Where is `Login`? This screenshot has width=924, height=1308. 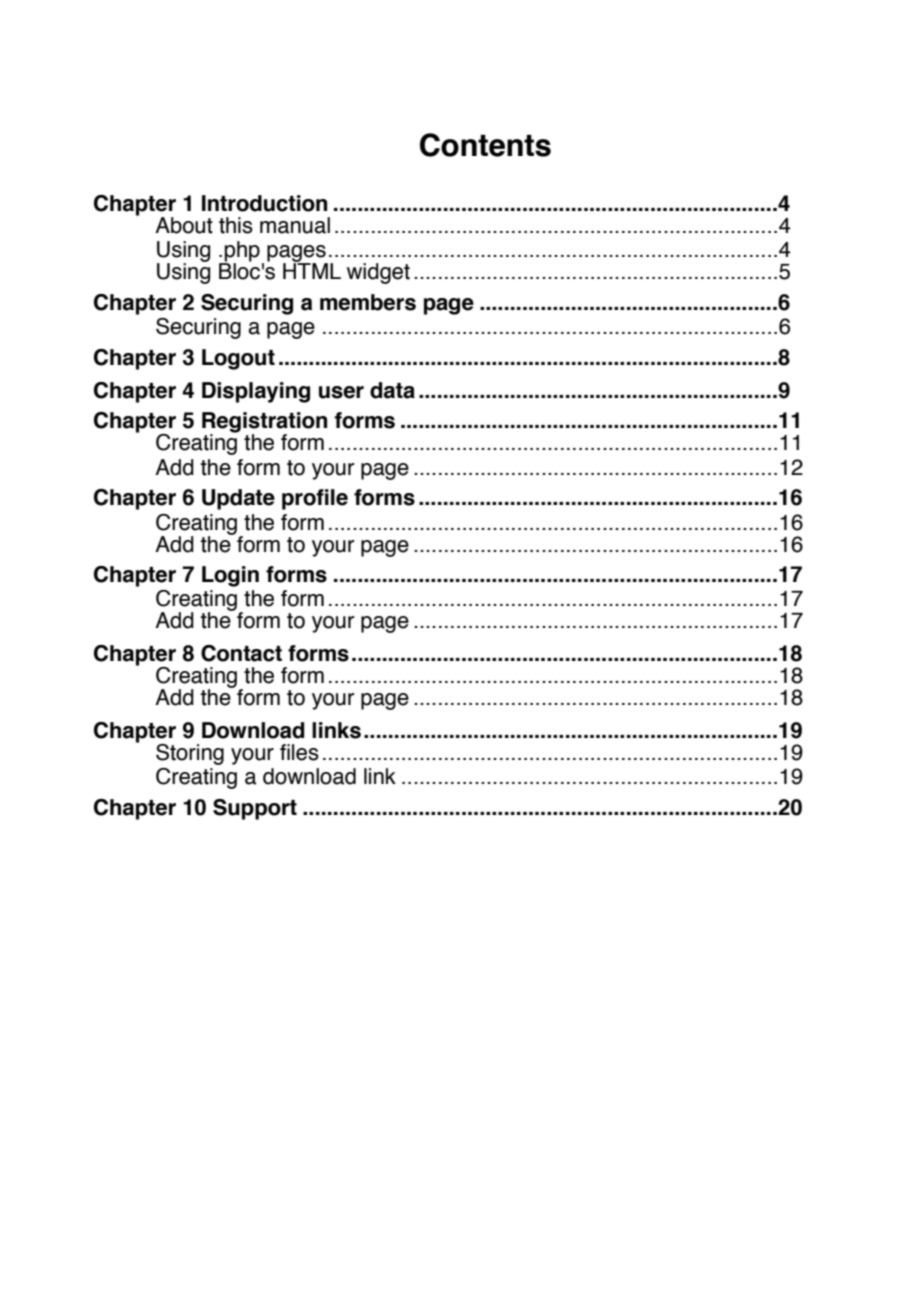 Login is located at coordinates (230, 576).
